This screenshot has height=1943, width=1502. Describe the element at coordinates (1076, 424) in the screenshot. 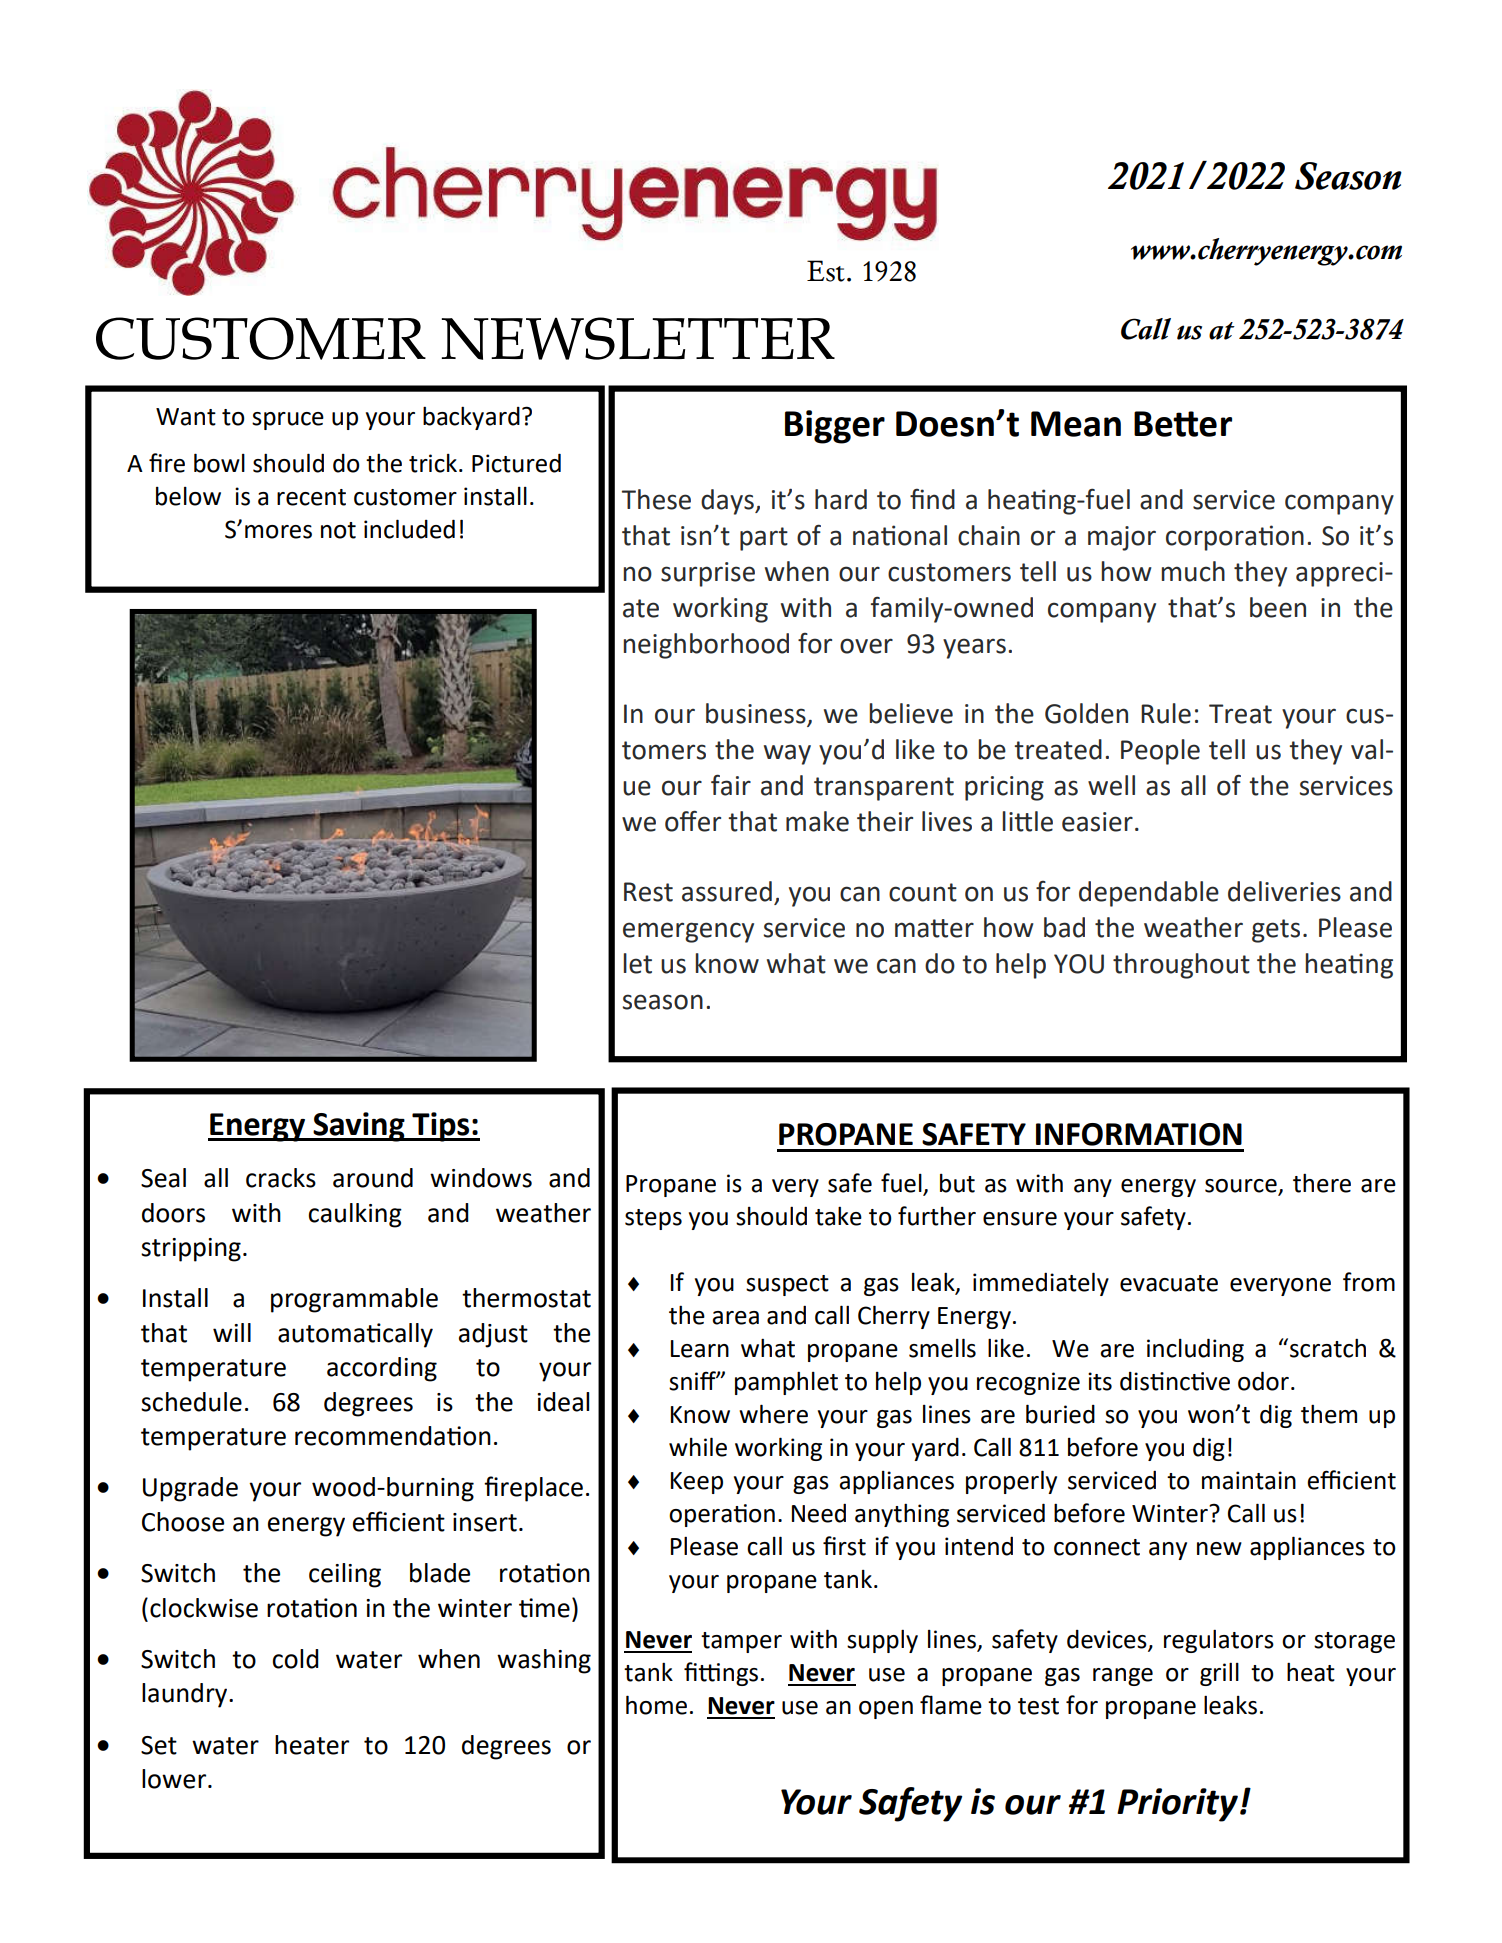

I see `Mean` at that location.
